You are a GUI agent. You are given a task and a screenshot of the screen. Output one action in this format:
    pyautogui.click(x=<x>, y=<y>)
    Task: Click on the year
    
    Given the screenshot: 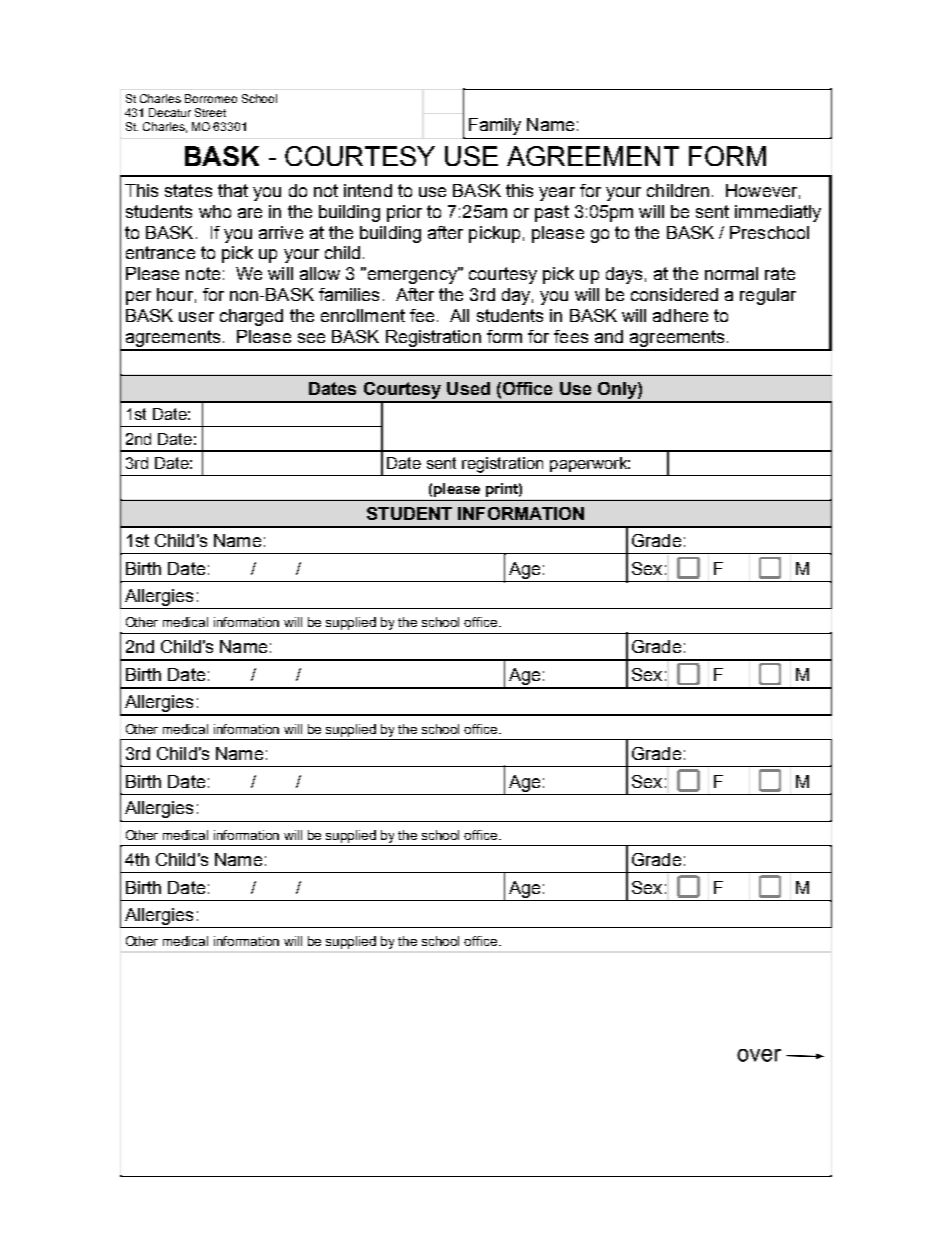 What is the action you would take?
    pyautogui.click(x=557, y=194)
